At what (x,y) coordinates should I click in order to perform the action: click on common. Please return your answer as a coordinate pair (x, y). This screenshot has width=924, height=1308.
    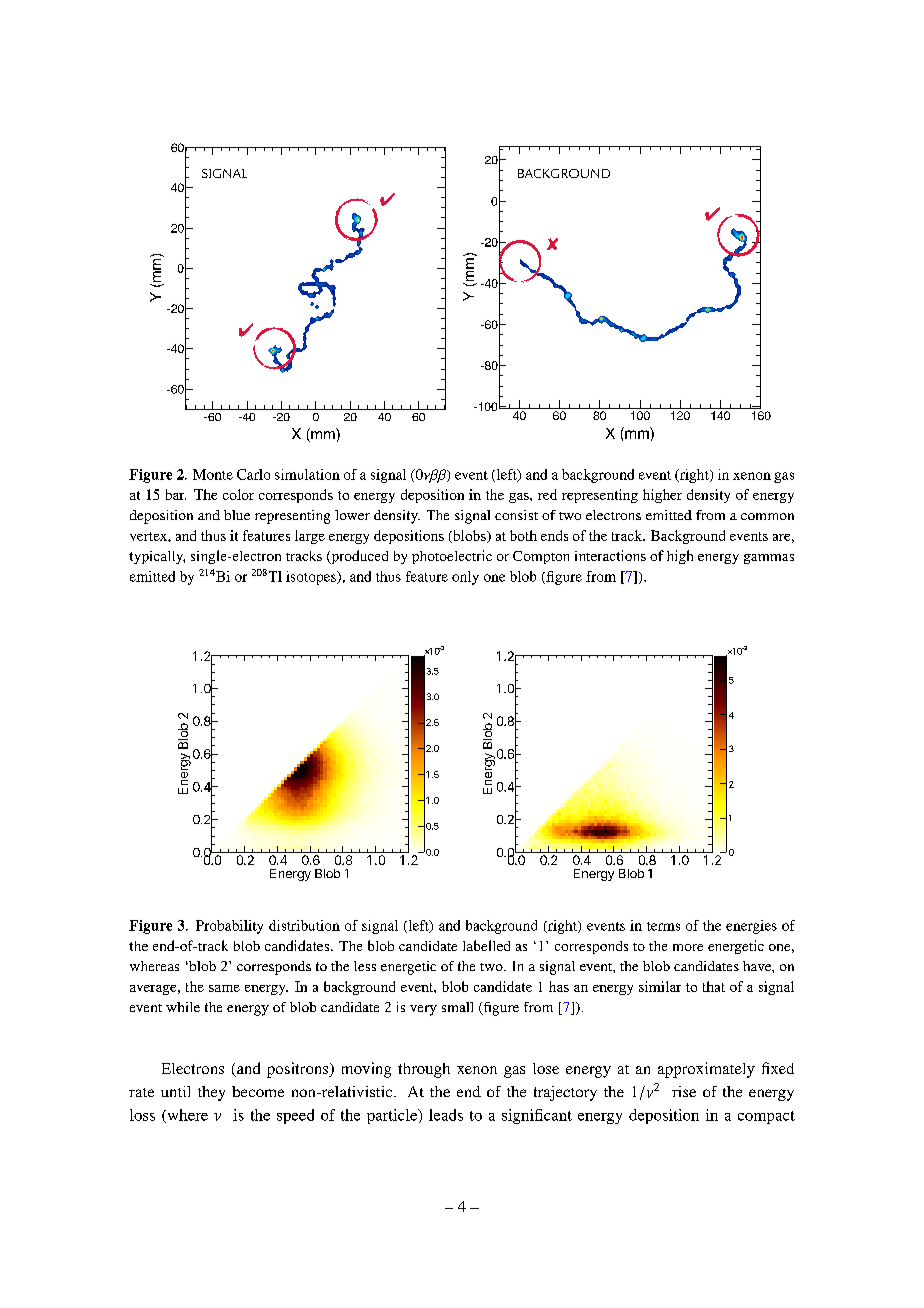
    Looking at the image, I should click on (767, 516).
